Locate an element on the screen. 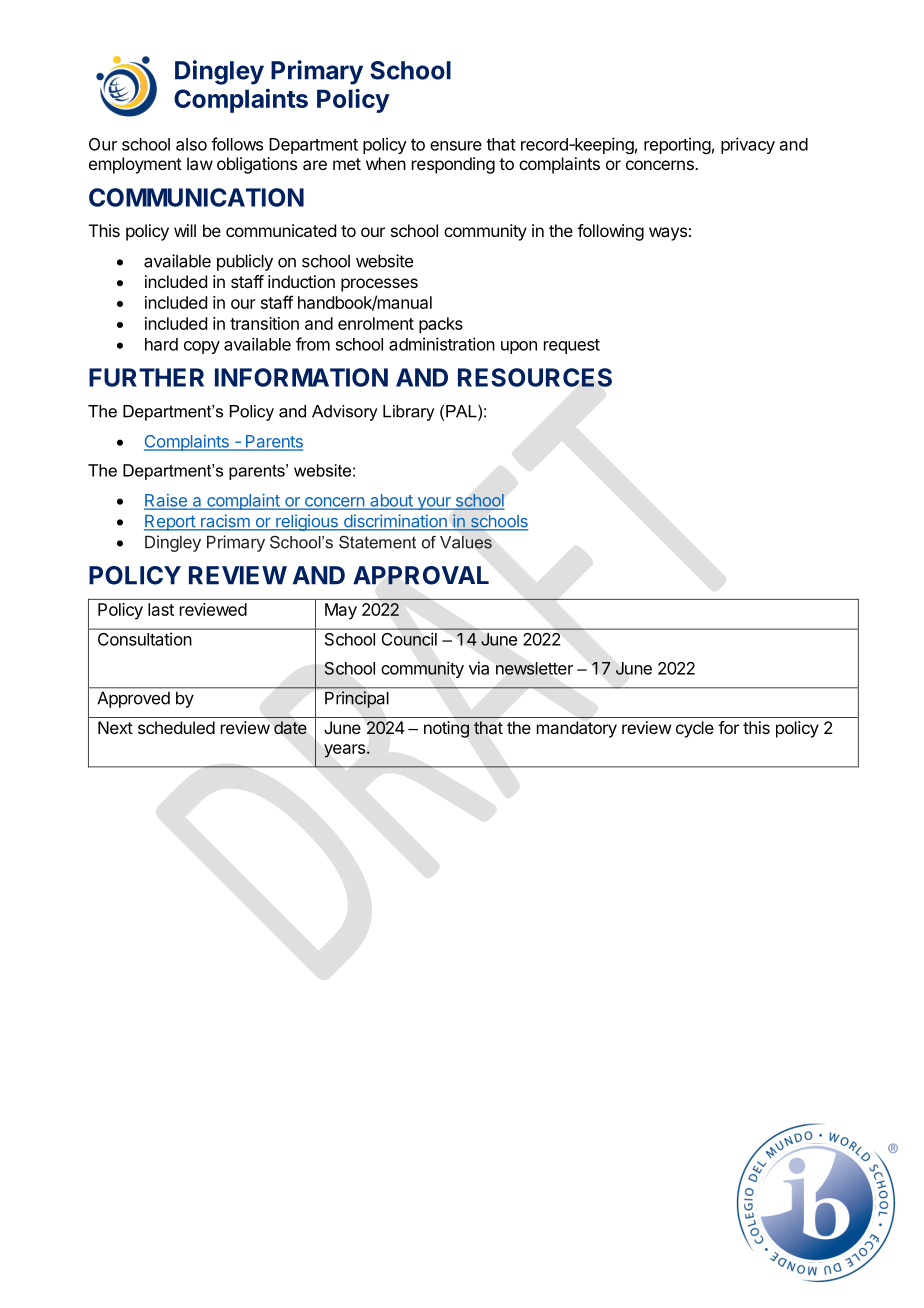 The width and height of the screenshot is (924, 1308). packs is located at coordinates (441, 325).
